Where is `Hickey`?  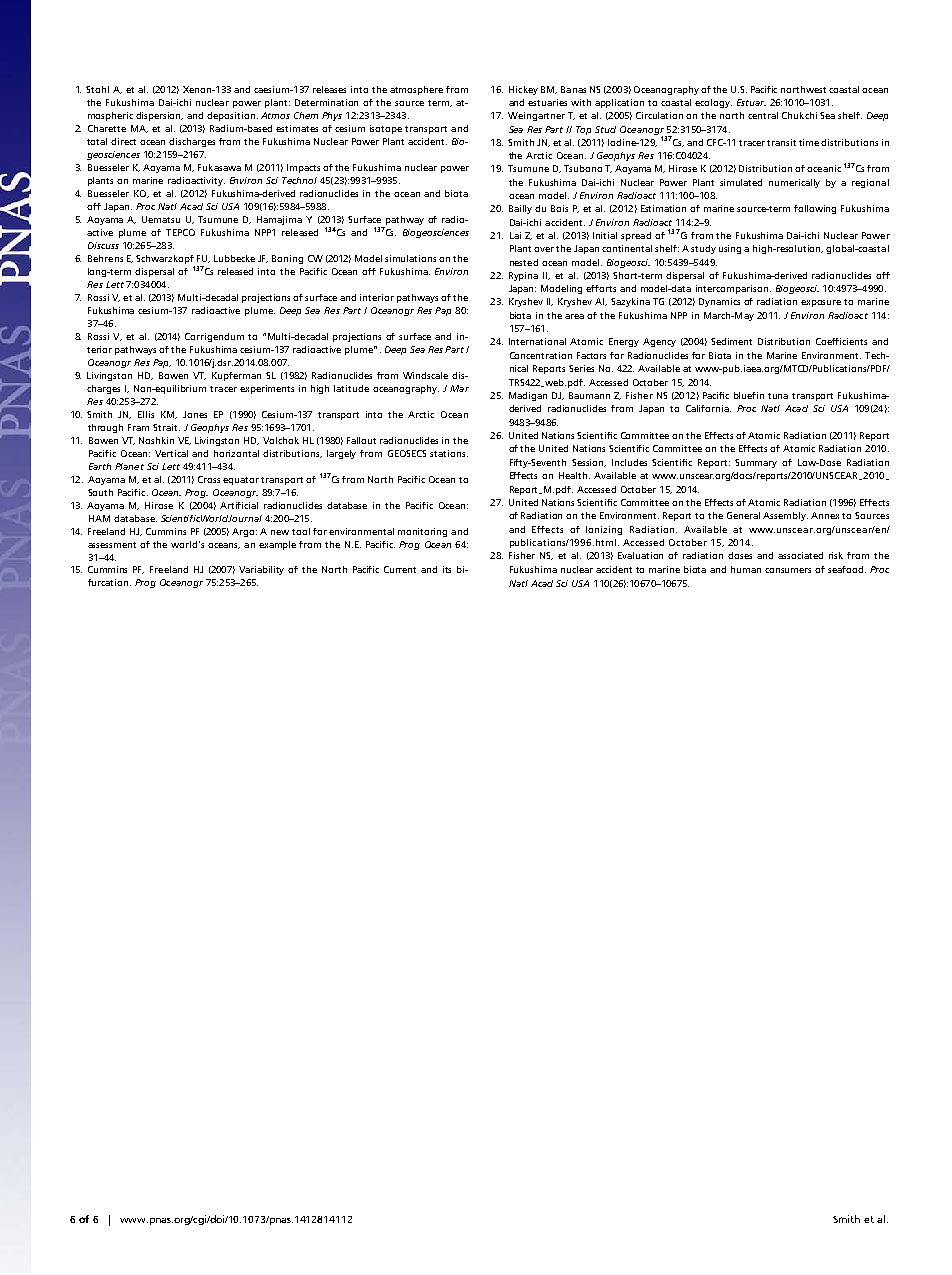
Hickey is located at coordinates (523, 90).
